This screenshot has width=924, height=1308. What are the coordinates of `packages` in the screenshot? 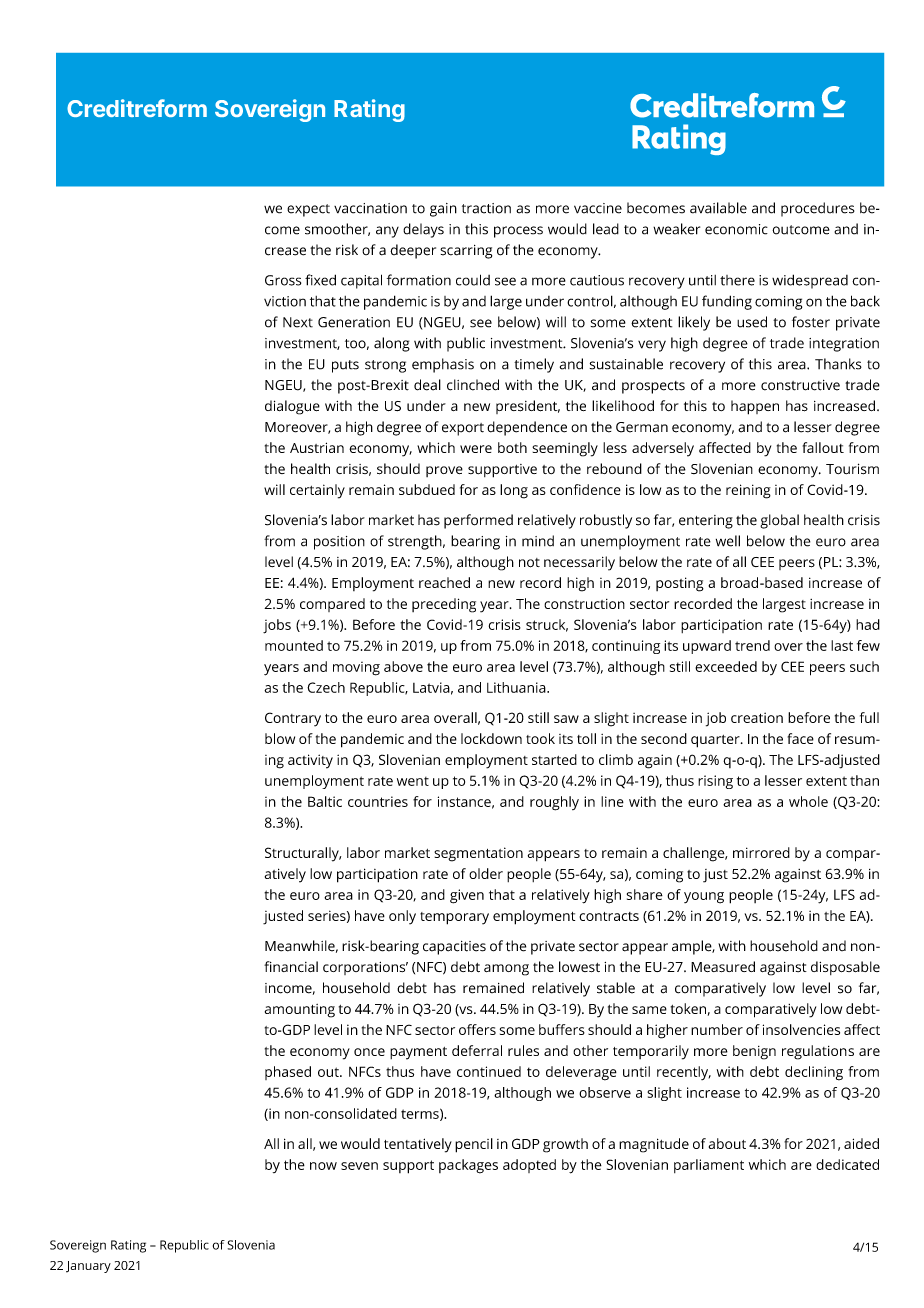 It's located at (468, 1166).
